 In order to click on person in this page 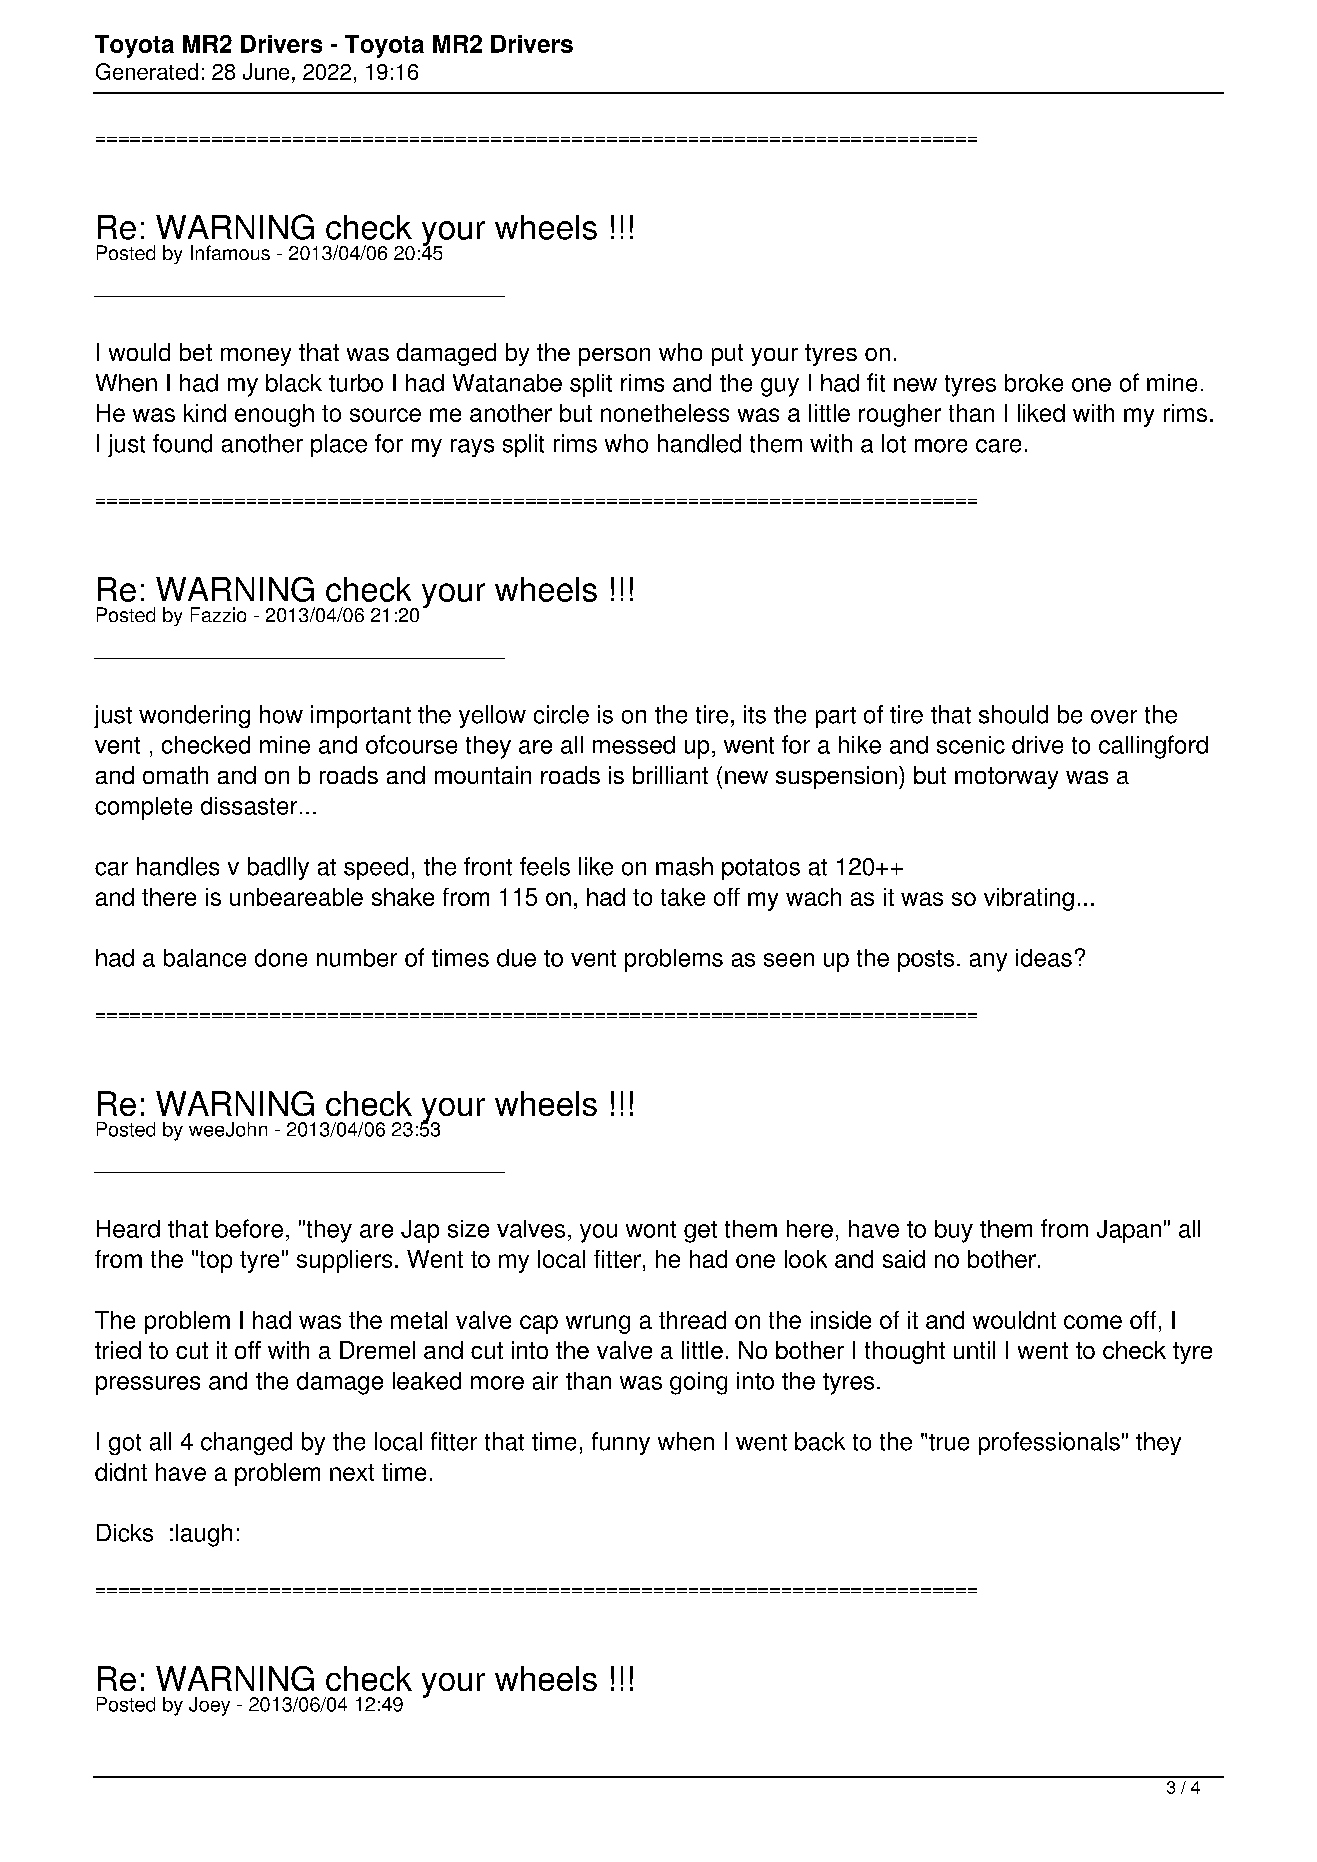, I will do `click(614, 357)`.
